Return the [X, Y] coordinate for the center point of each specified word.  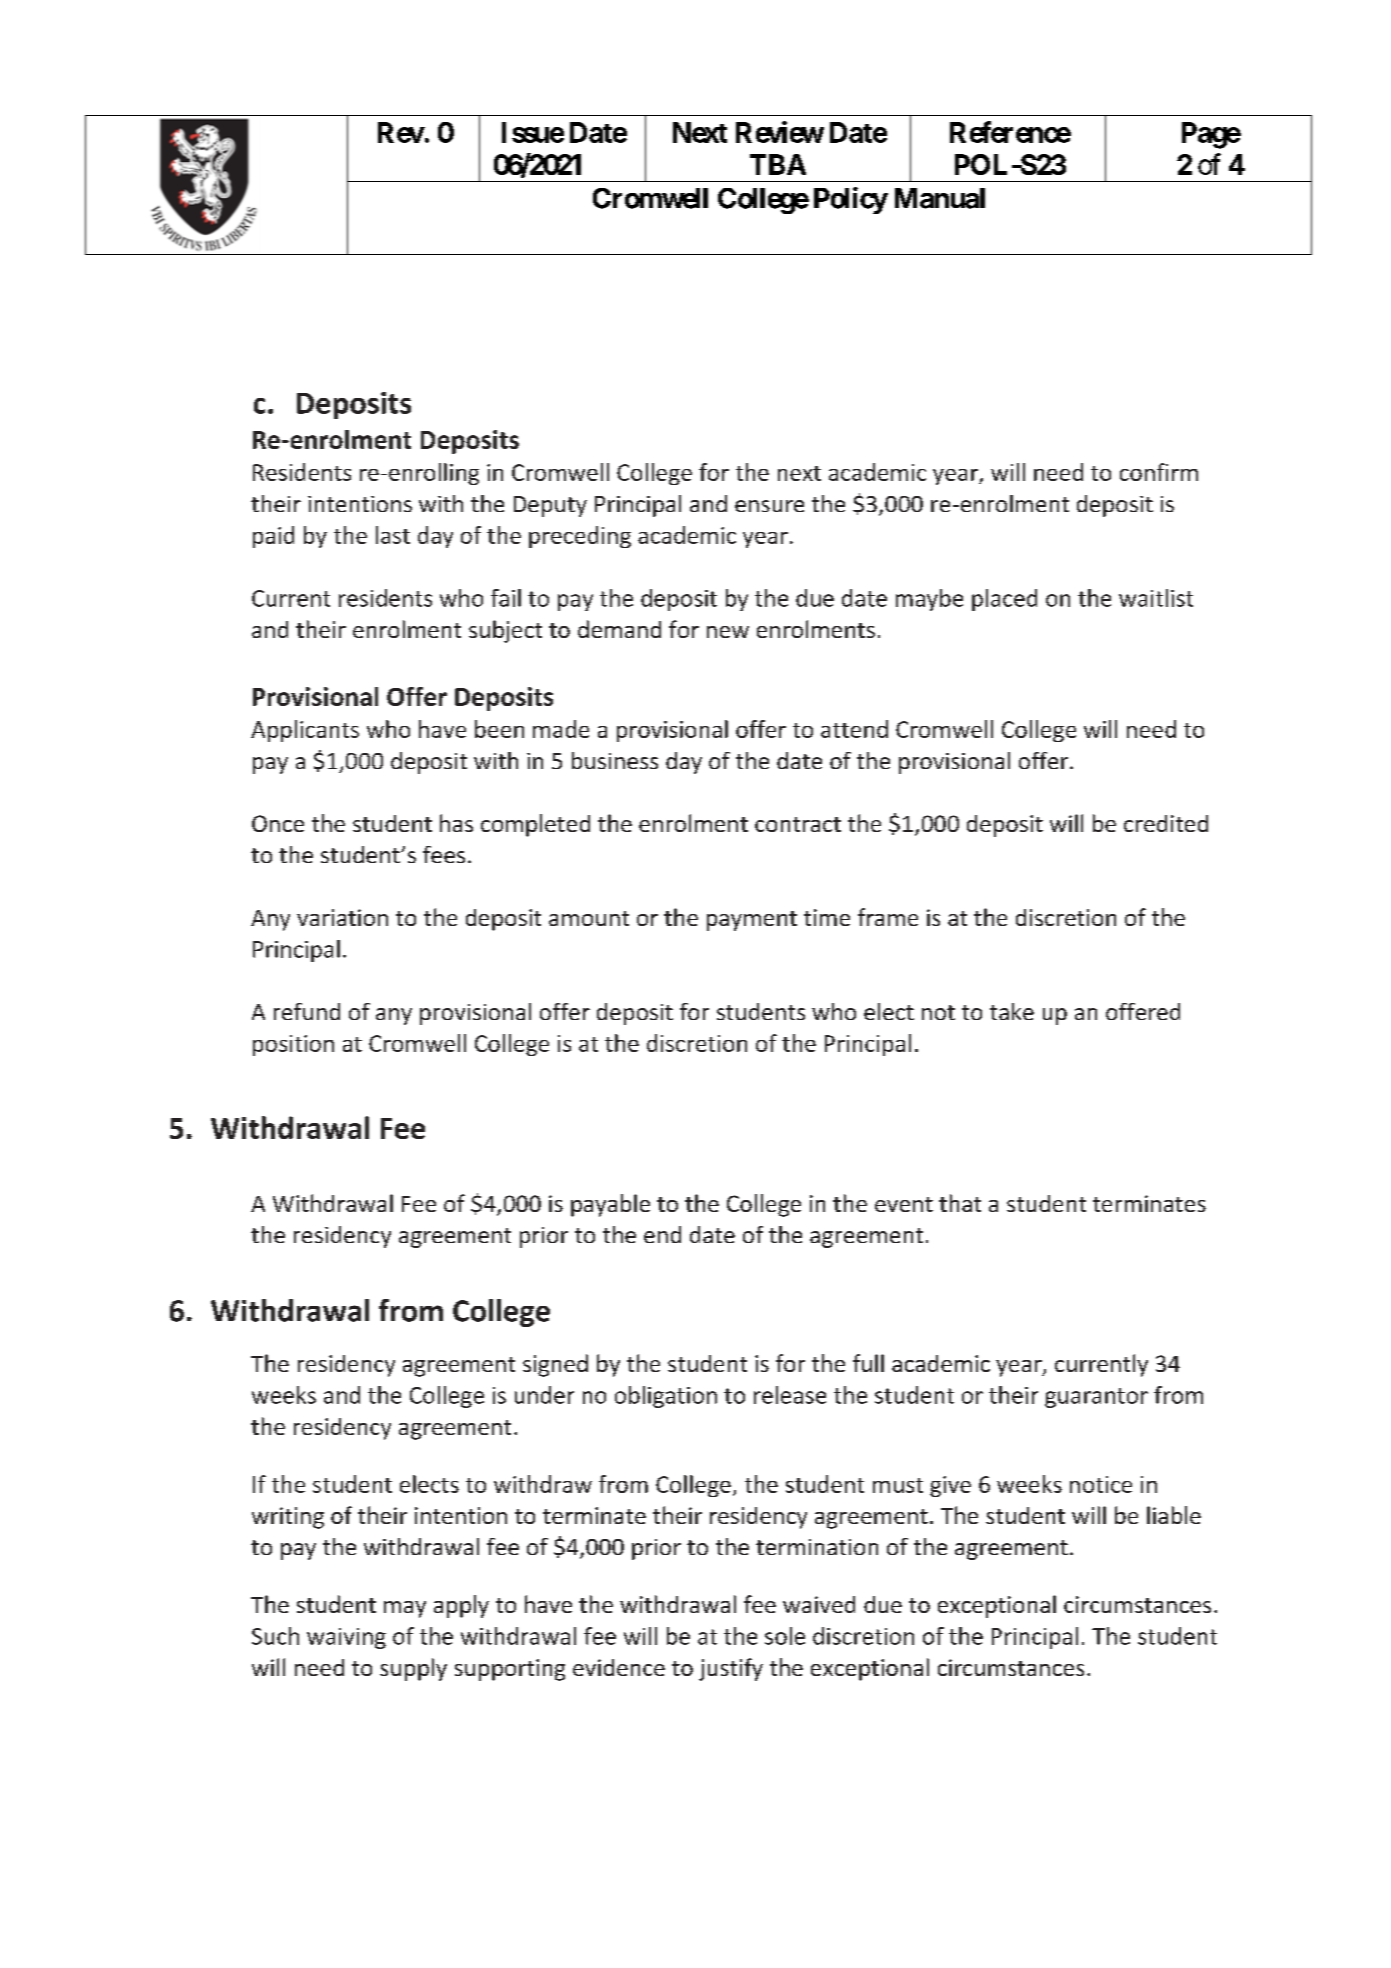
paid [273, 537]
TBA [778, 164]
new [728, 632]
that [960, 1203]
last [393, 535]
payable [610, 1205]
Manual [940, 198]
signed [555, 1365]
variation [342, 917]
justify [731, 1669]
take [1012, 1011]
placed [1004, 600]
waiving [346, 1638]
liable [1174, 1515]
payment [752, 921]
